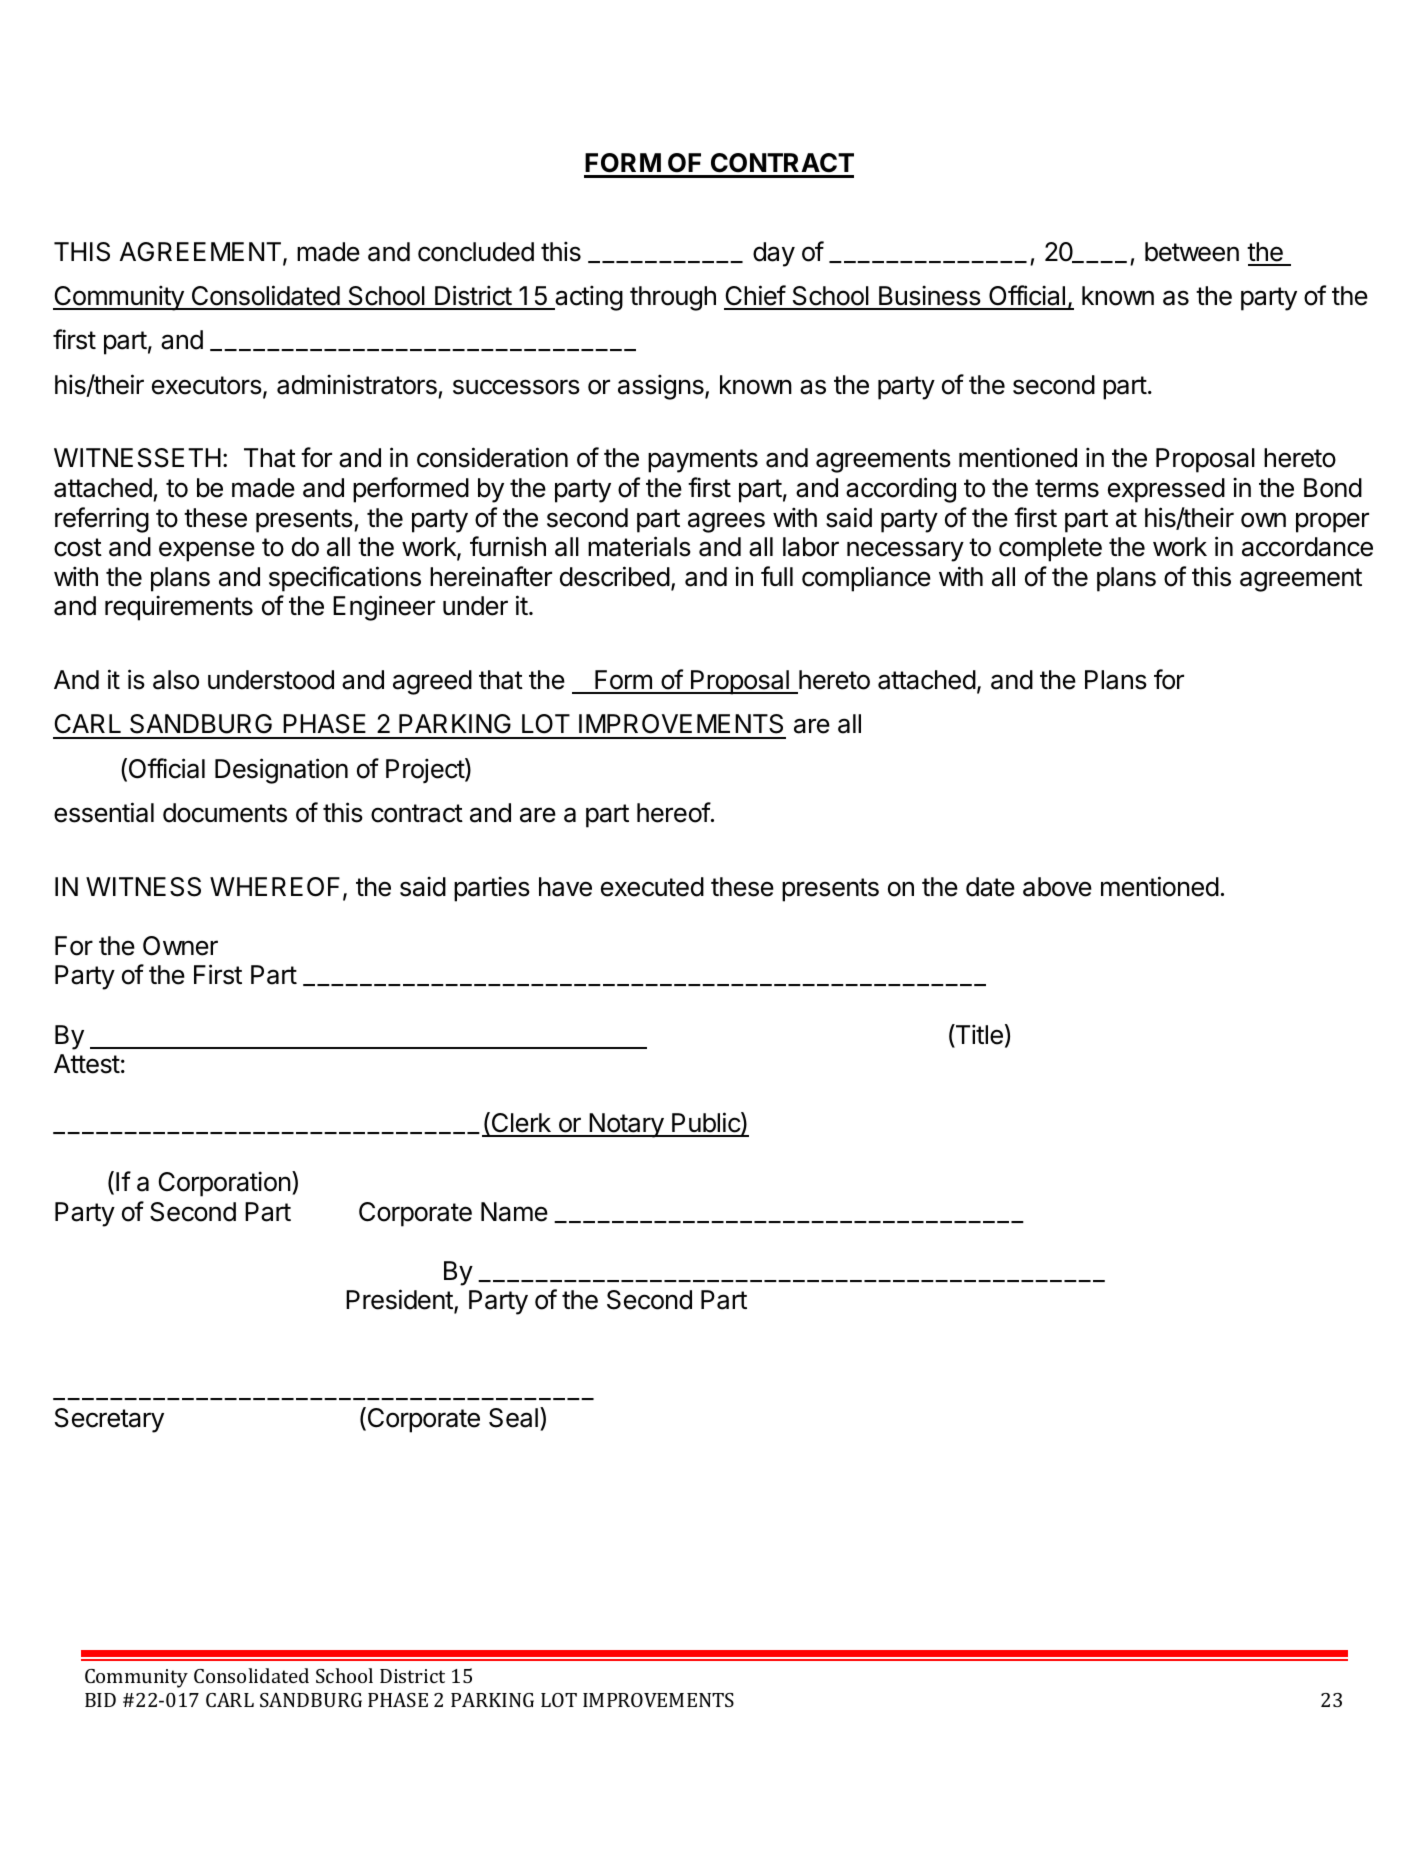 The height and width of the screenshot is (1849, 1428). What do you see at coordinates (626, 1125) in the screenshot?
I see `Notary` at bounding box center [626, 1125].
